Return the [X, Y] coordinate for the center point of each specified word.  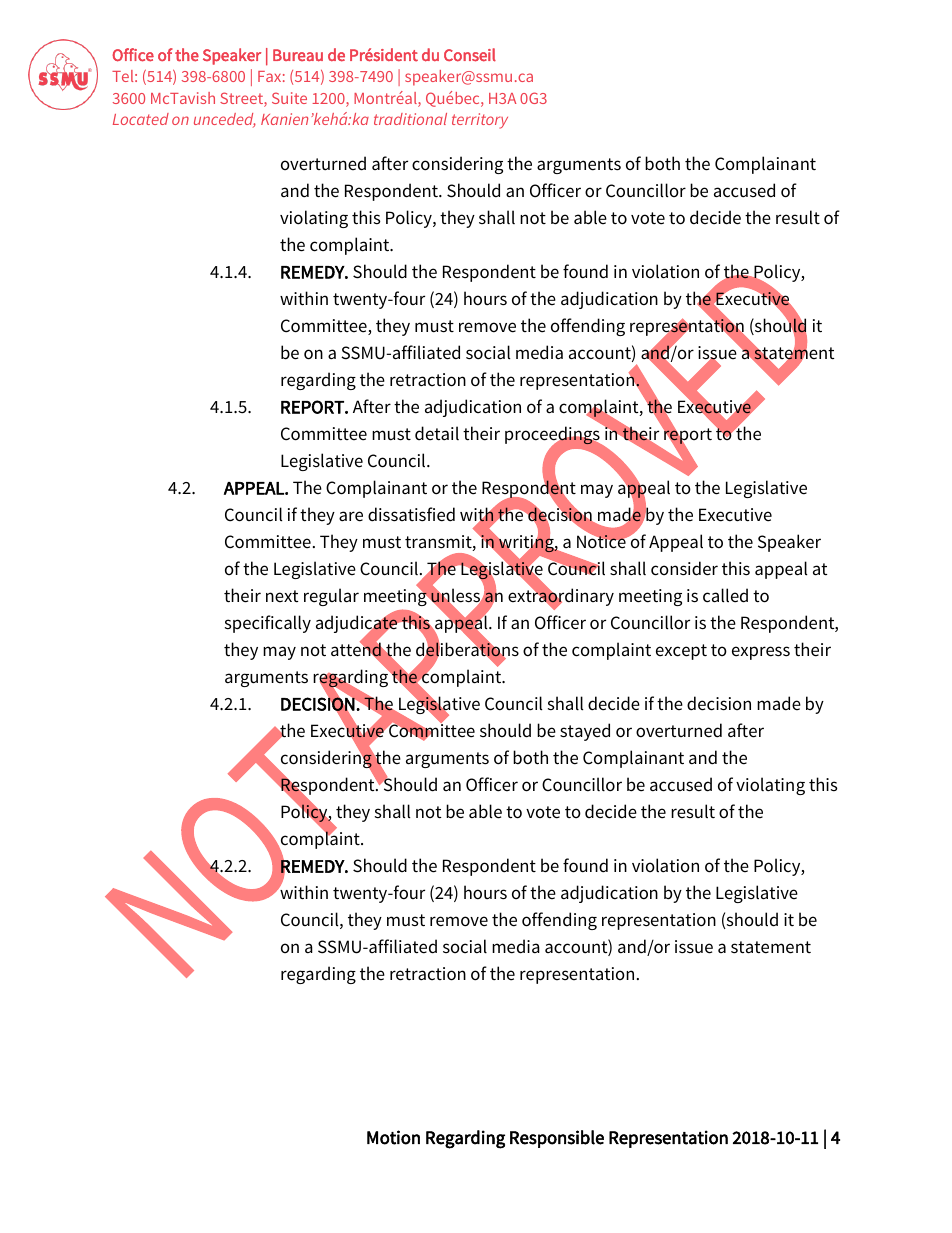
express [761, 653]
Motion [393, 1137]
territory [480, 121]
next [282, 596]
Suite [289, 98]
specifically [268, 624]
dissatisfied [411, 514]
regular [331, 597]
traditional [410, 119]
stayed [585, 732]
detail [437, 433]
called [725, 595]
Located [141, 119]
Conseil [470, 55]
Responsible [557, 1139]
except [681, 652]
